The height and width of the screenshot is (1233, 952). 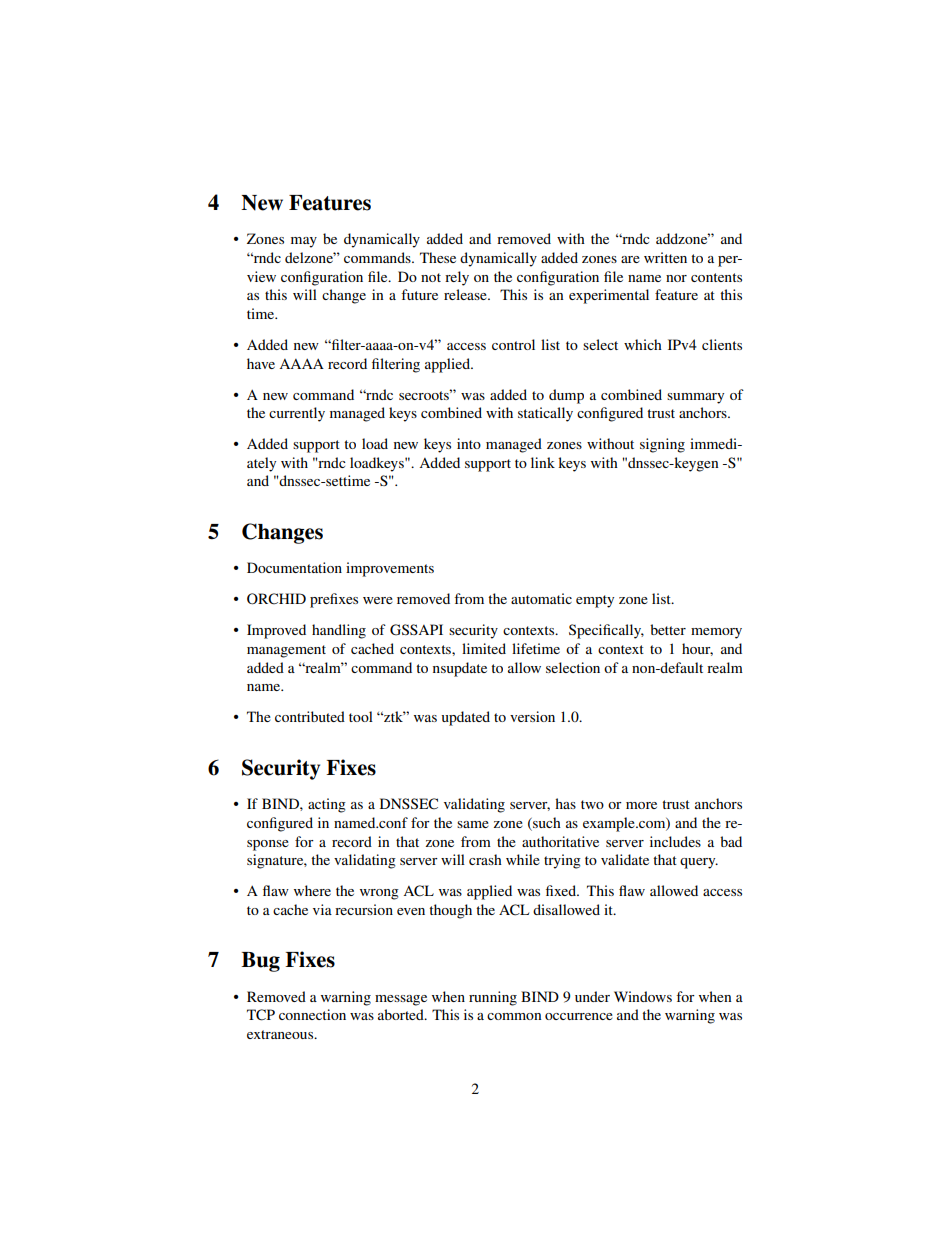 I want to click on handling, so click(x=339, y=631).
